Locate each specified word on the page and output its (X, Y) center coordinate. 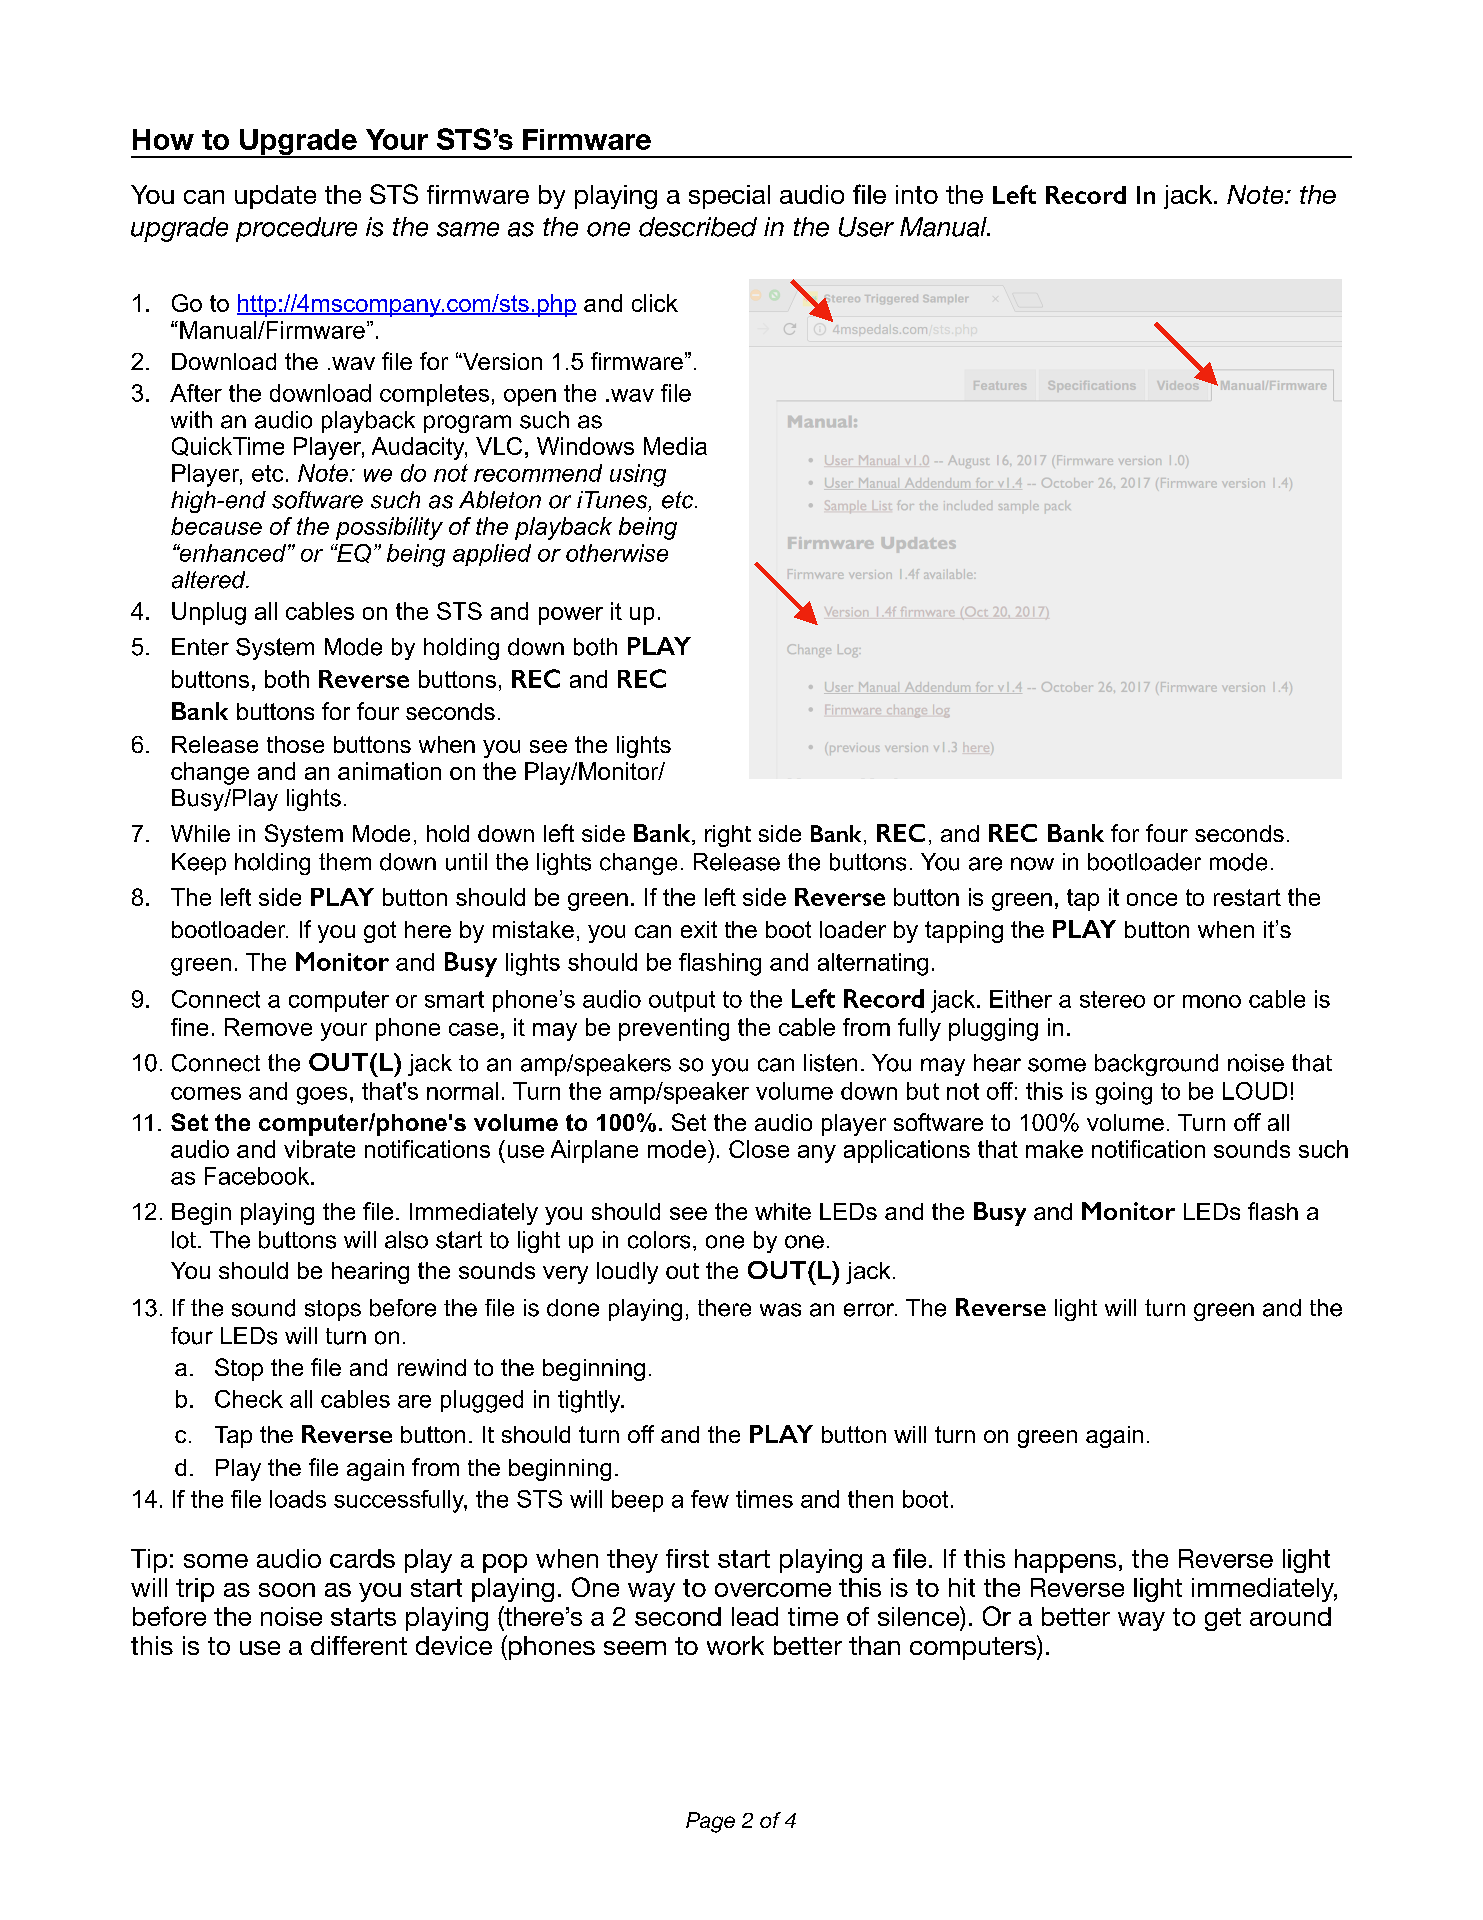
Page (710, 1822)
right (728, 836)
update (275, 197)
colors (659, 1240)
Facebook (258, 1176)
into (917, 194)
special (729, 197)
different (359, 1645)
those (295, 744)
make (1054, 1149)
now (1032, 864)
